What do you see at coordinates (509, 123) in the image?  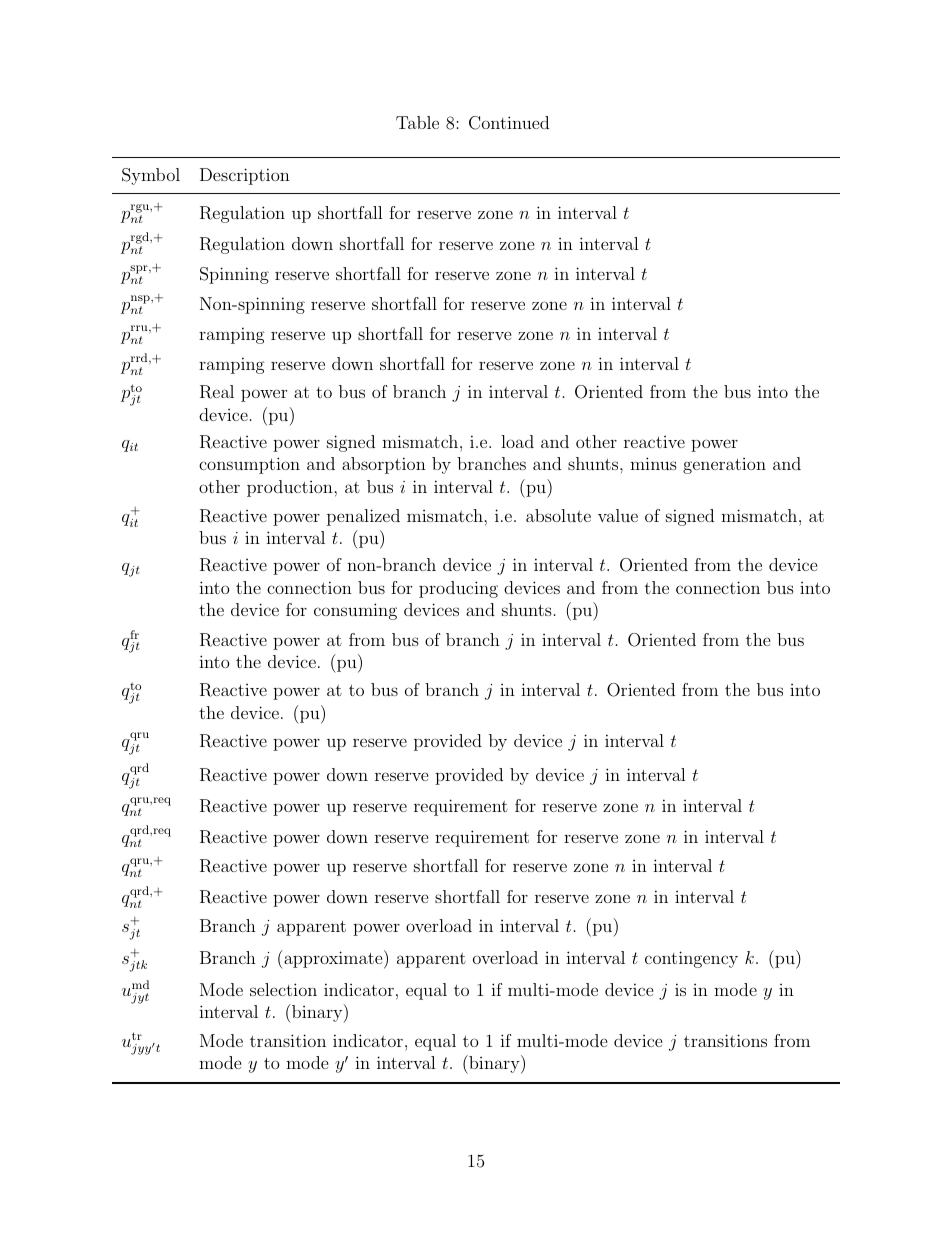 I see `Continued` at bounding box center [509, 123].
